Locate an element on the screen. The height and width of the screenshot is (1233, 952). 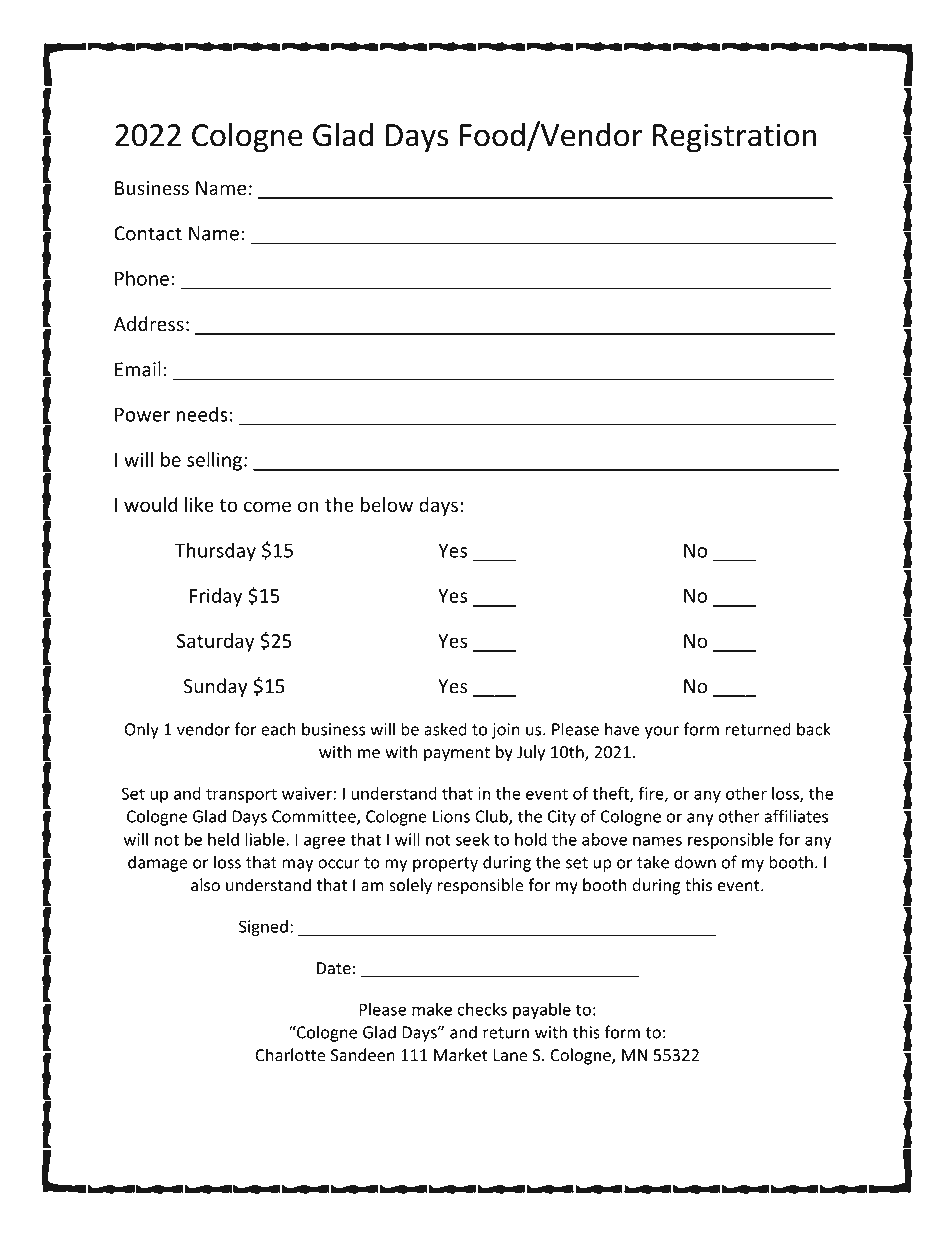
back is located at coordinates (814, 729).
